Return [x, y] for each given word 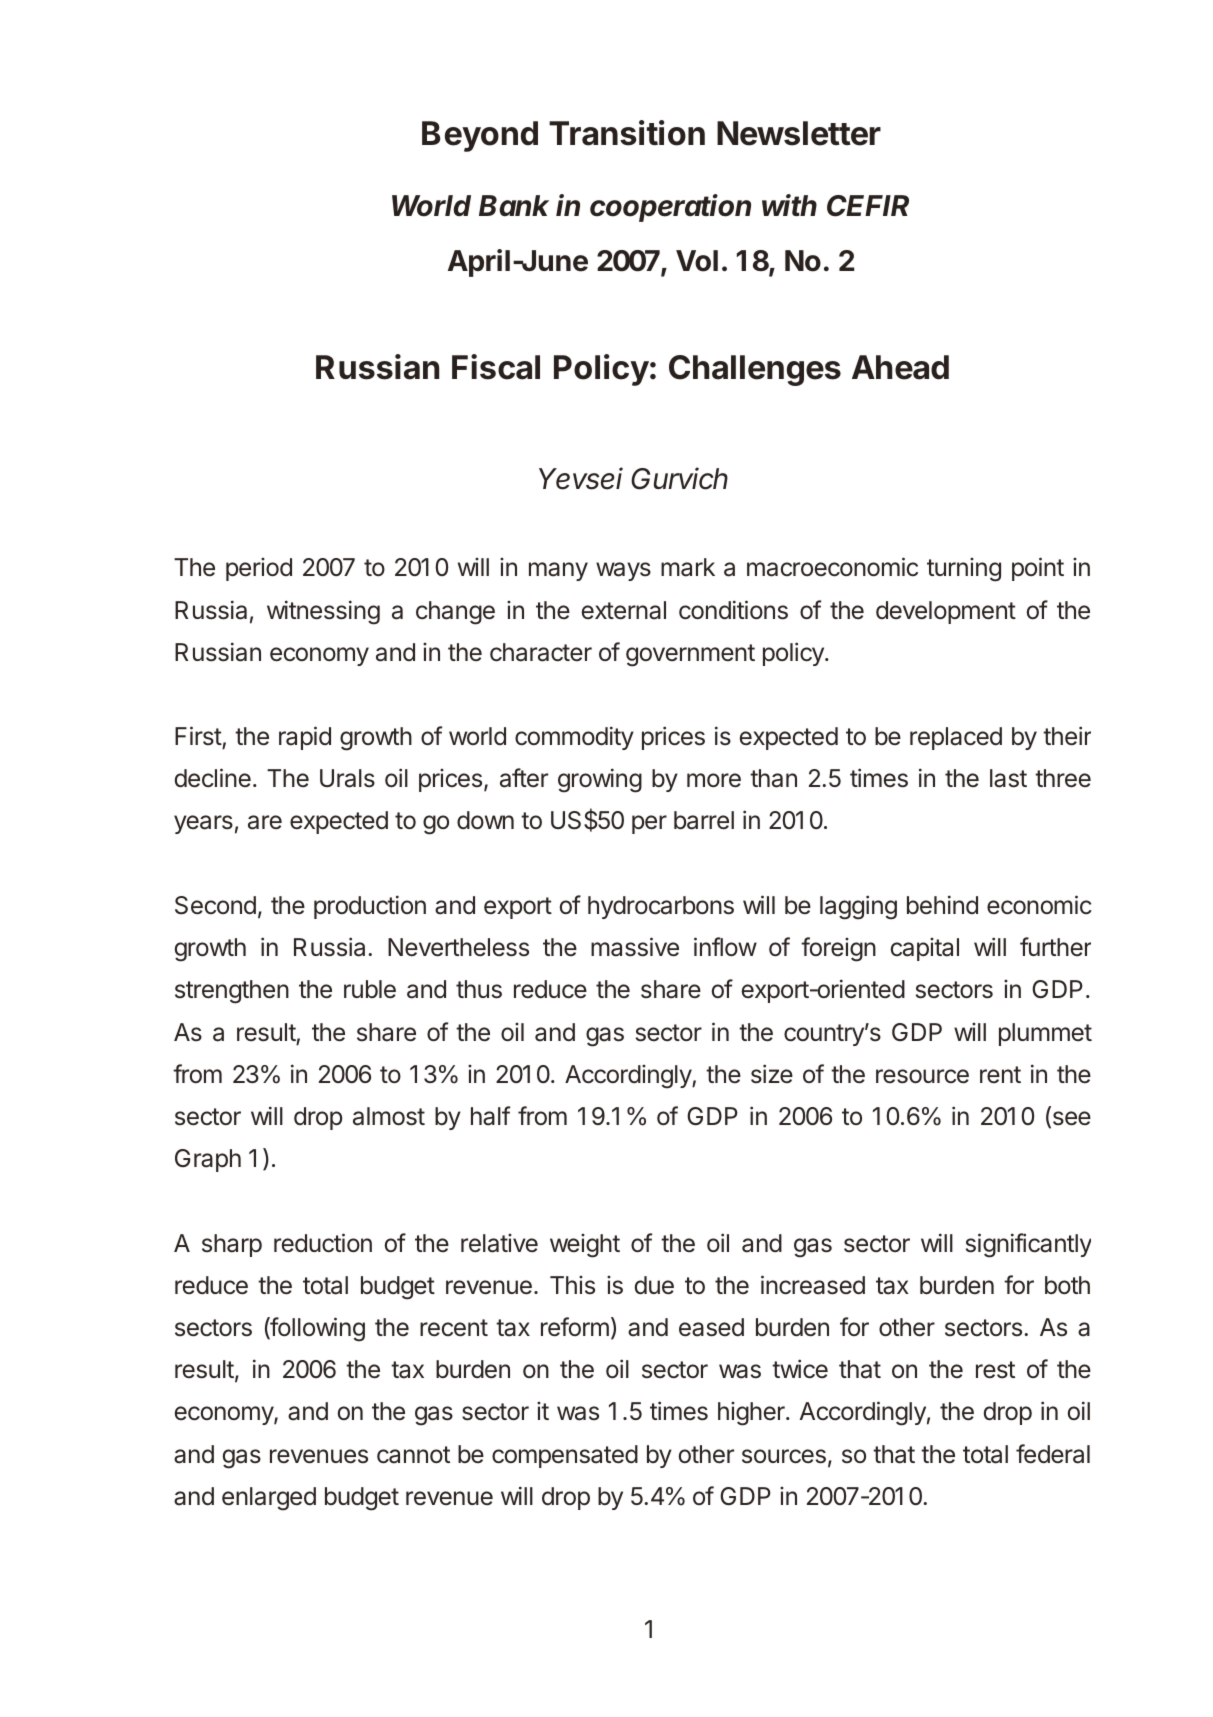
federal [1053, 1454]
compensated [565, 1456]
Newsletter [799, 133]
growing [600, 780]
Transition [627, 133]
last [1008, 778]
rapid [305, 738]
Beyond [480, 136]
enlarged [269, 1499]
